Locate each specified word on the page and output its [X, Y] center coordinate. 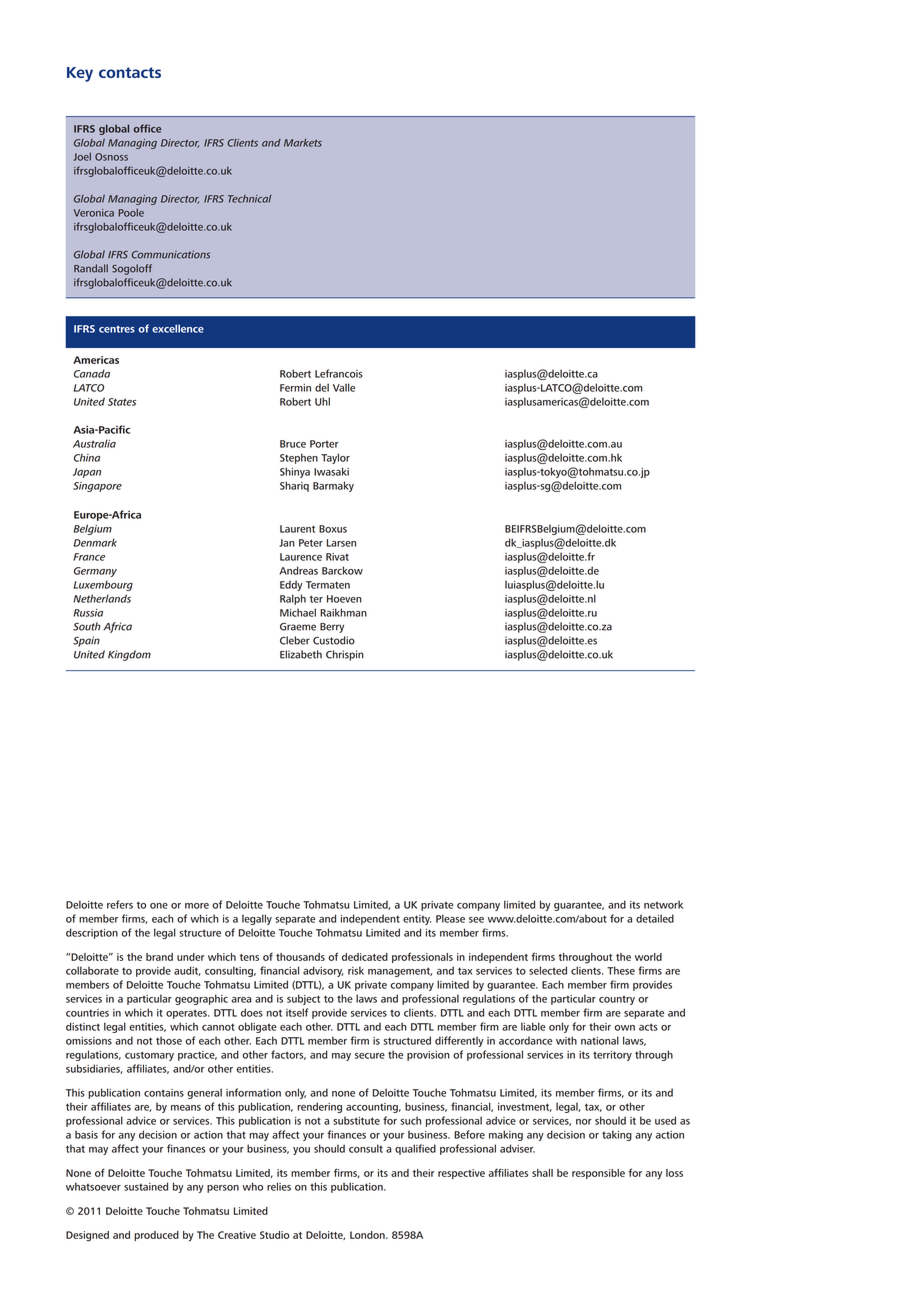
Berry [332, 628]
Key [80, 74]
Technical [249, 198]
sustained [146, 1186]
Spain [86, 641]
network [663, 904]
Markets [303, 142]
